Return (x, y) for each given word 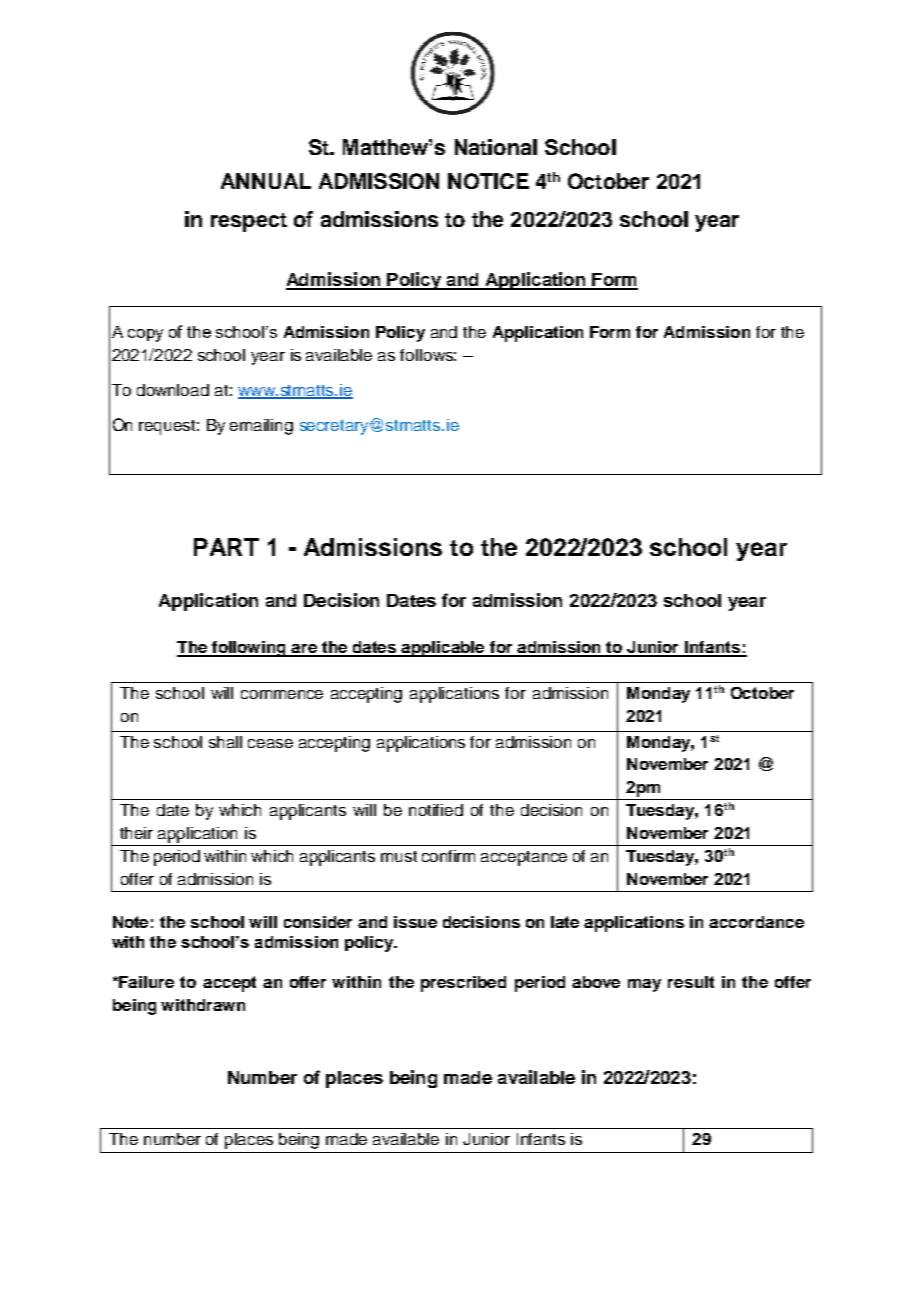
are (305, 650)
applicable (444, 649)
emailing (261, 427)
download (173, 390)
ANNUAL (266, 181)
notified (436, 810)
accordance (756, 922)
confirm (448, 856)
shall (225, 742)
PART (226, 547)
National (496, 147)
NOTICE (488, 181)
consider (318, 922)
